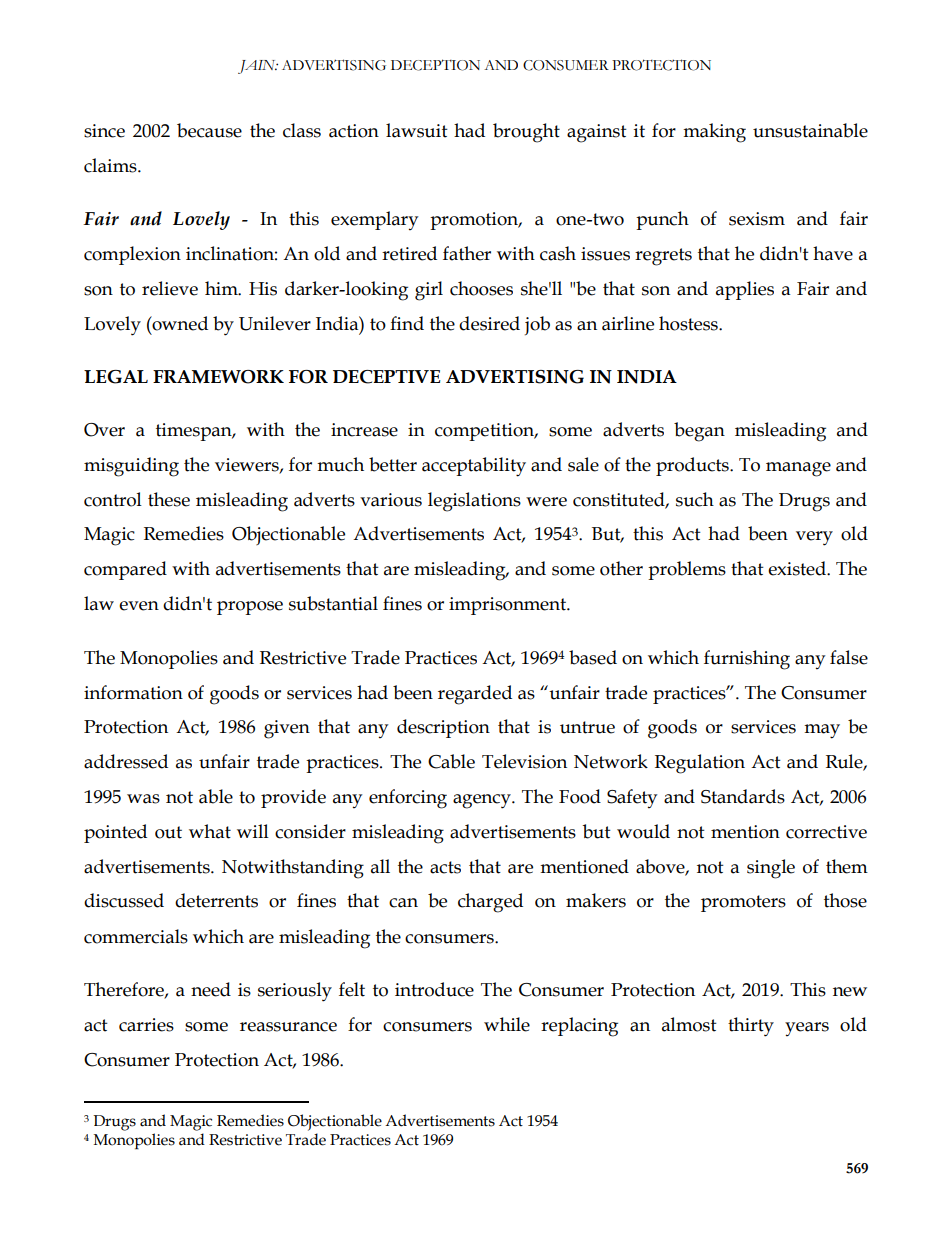 Image resolution: width=952 pixels, height=1233 pixels. Describe the element at coordinates (125, 570) in the document. I see `compared` at that location.
